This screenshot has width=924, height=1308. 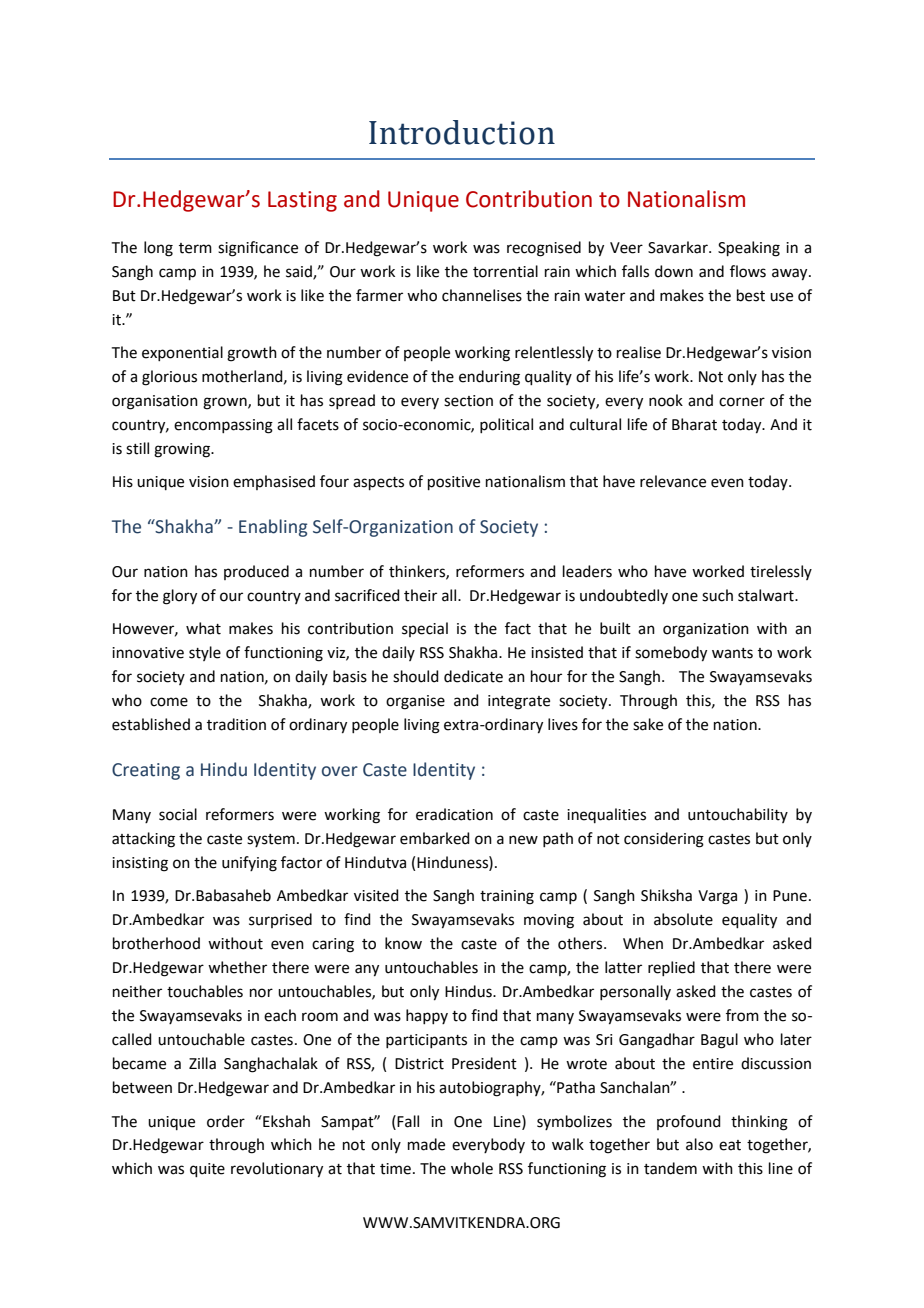 What do you see at coordinates (302, 201) in the screenshot?
I see `Lasting` at bounding box center [302, 201].
